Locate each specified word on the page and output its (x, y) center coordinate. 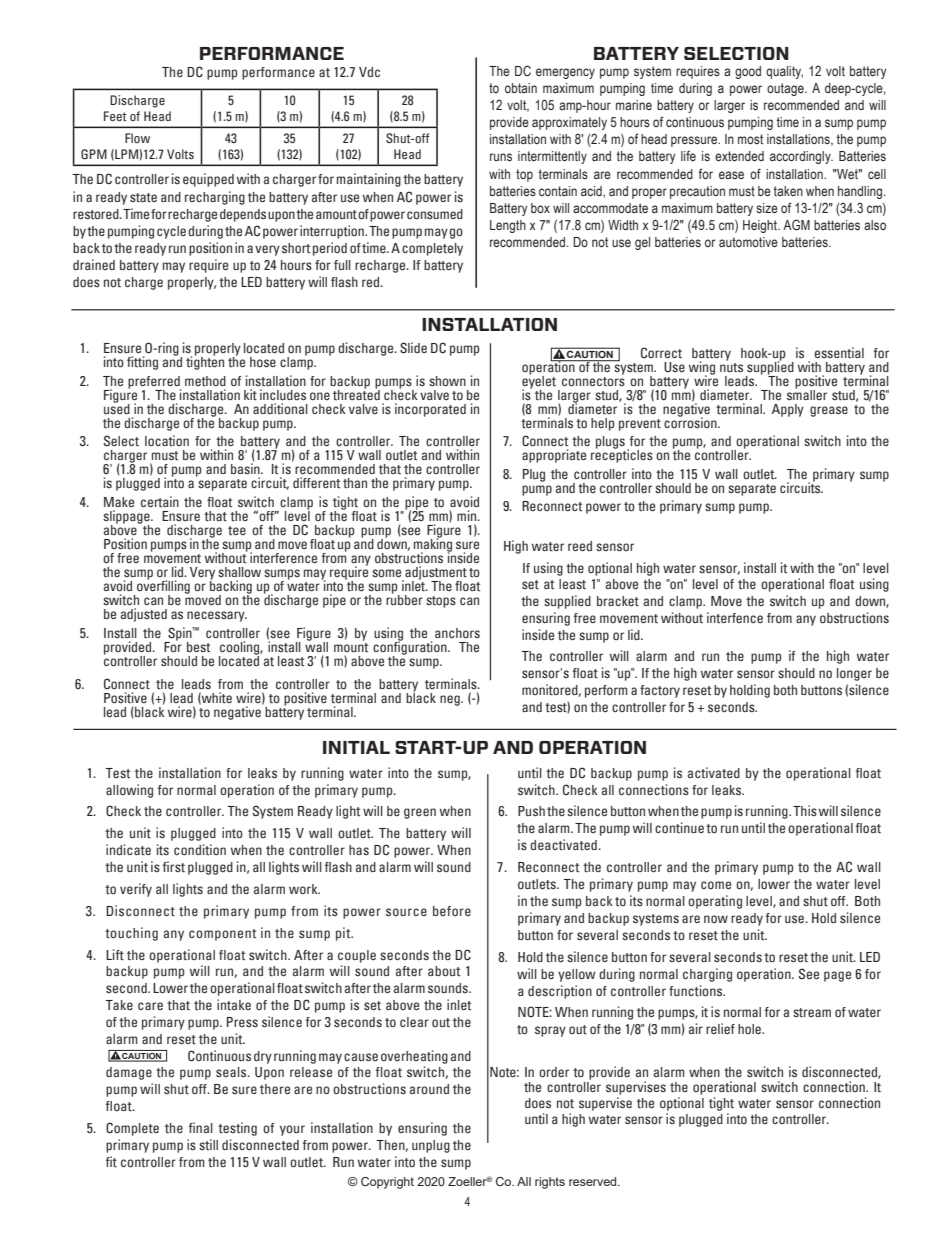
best (198, 647)
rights (550, 1183)
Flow (137, 138)
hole (751, 1029)
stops (441, 602)
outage (786, 89)
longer (854, 674)
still (208, 1144)
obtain (521, 88)
